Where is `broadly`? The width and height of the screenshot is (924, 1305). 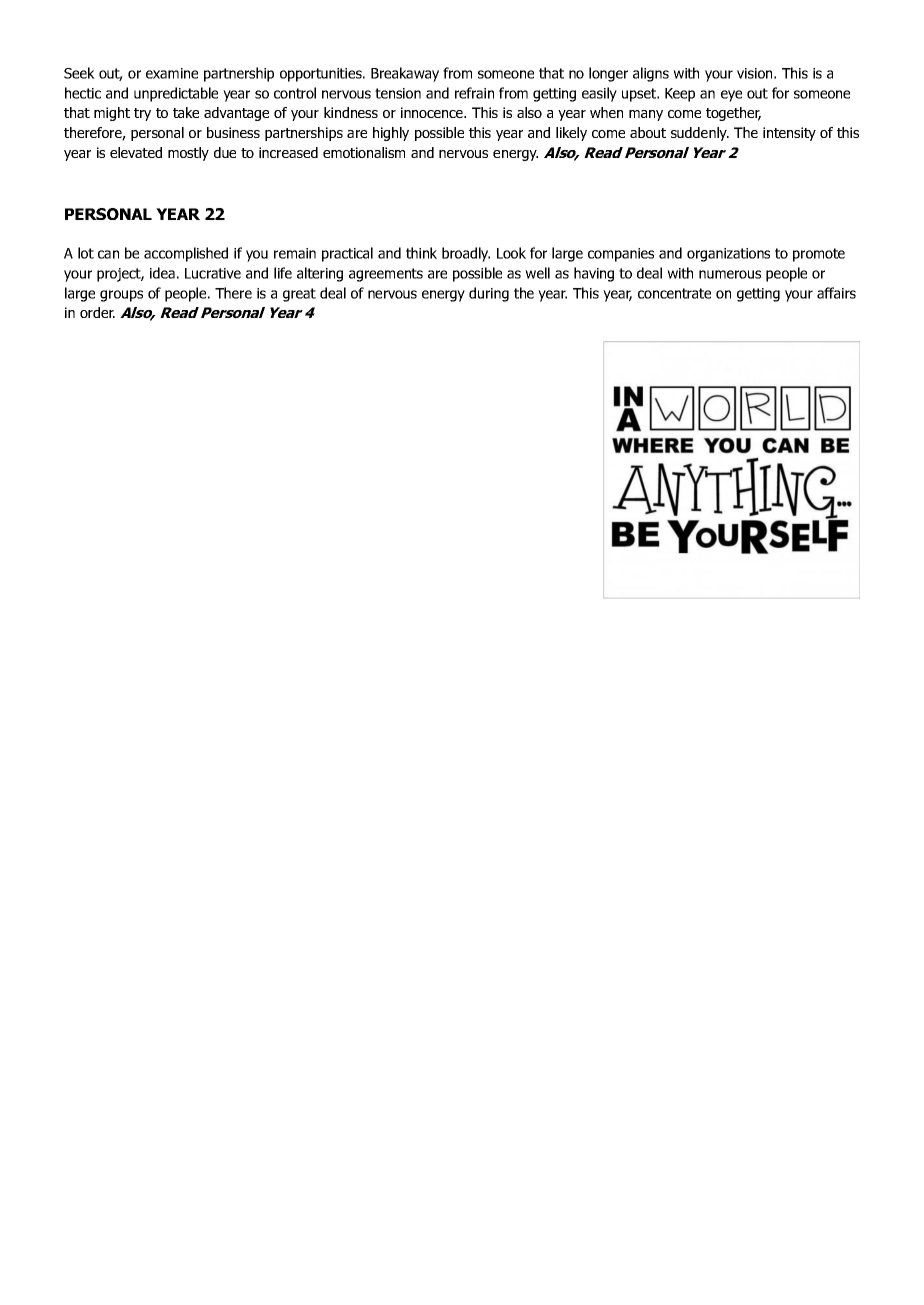 broadly is located at coordinates (466, 254).
